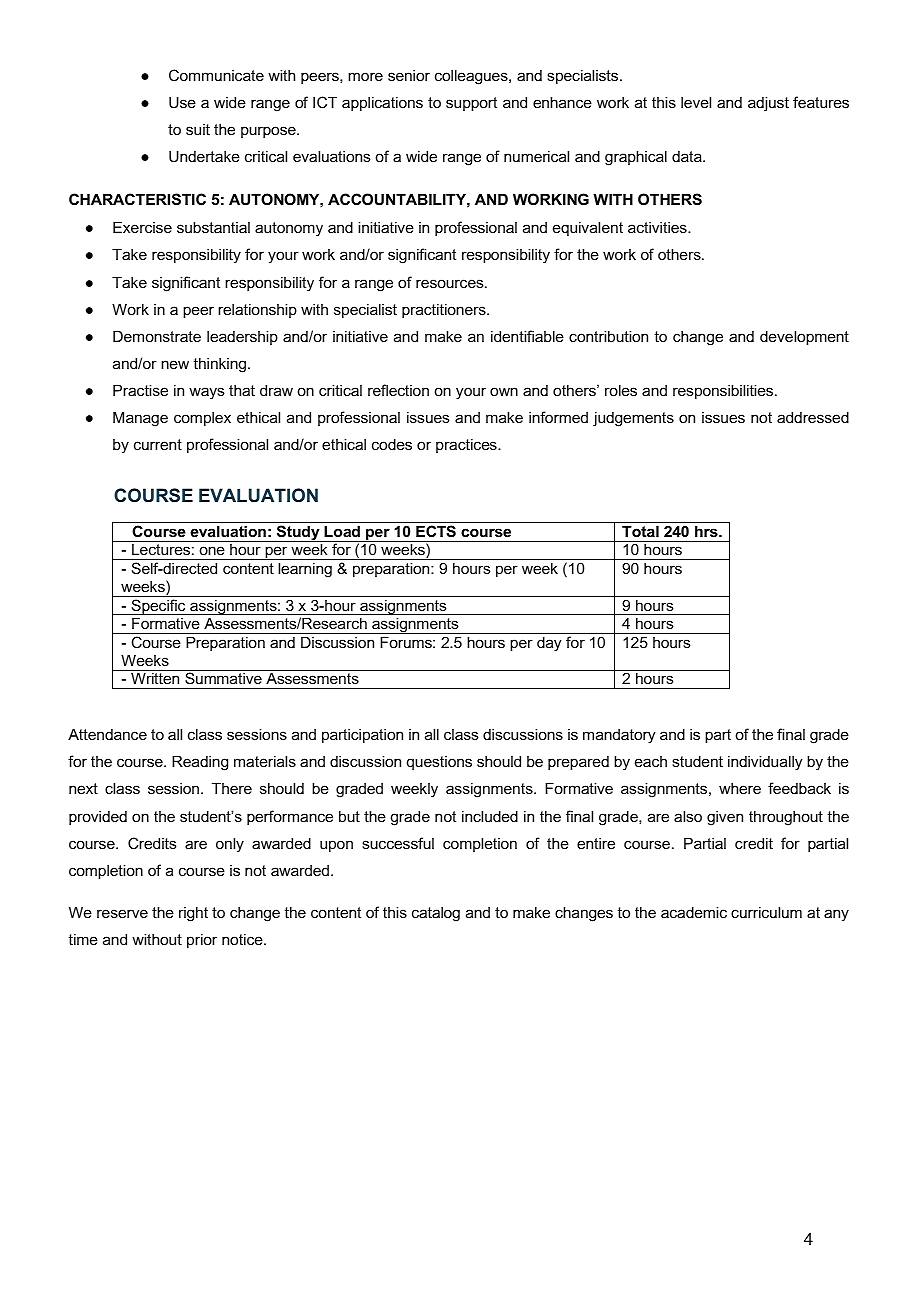 This screenshot has height=1308, width=924. Describe the element at coordinates (804, 337) in the screenshot. I see `development` at that location.
